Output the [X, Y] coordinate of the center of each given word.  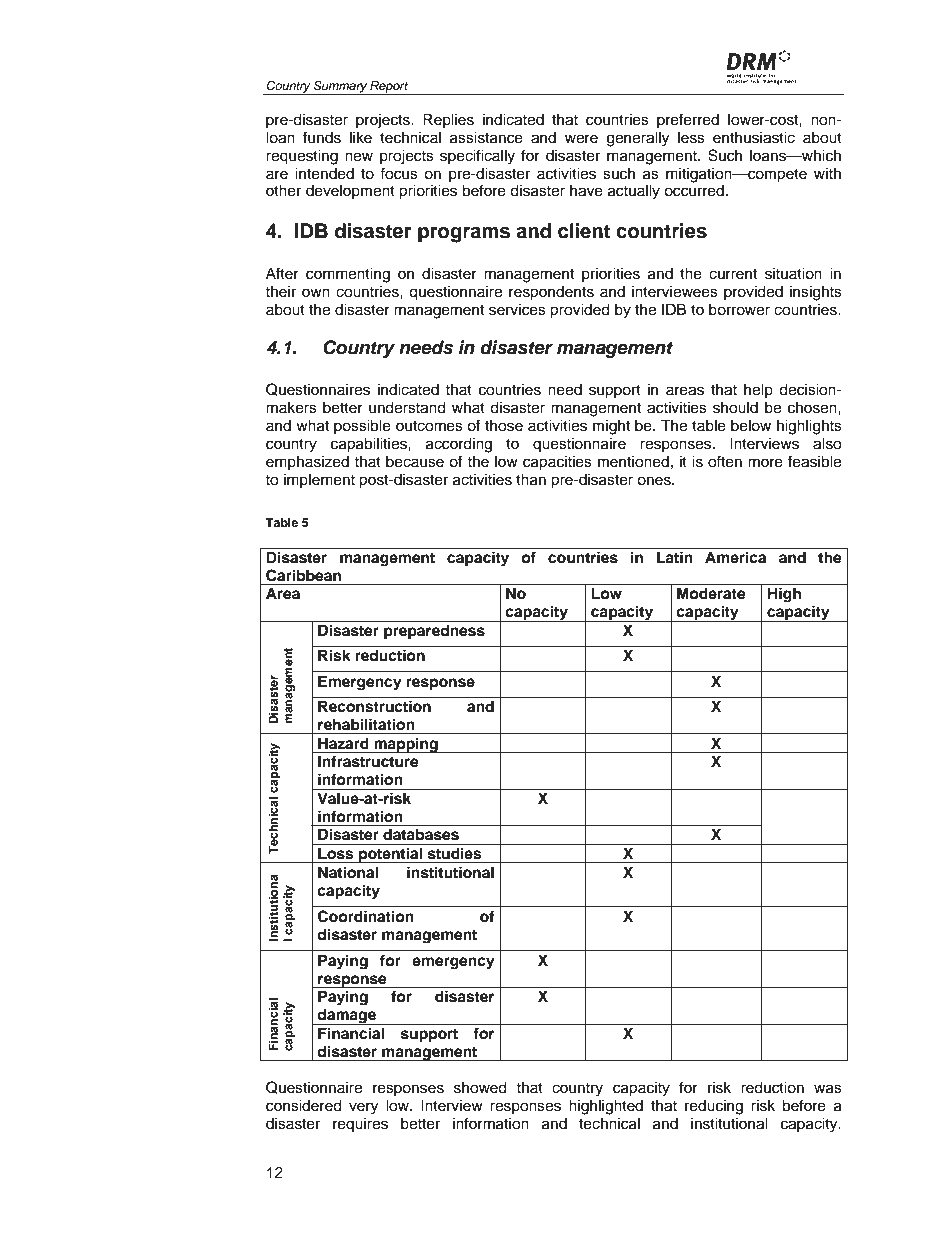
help [758, 390]
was [828, 1089]
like [361, 137]
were [581, 139]
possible [362, 427]
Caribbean [303, 575]
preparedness [434, 632]
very [363, 1108]
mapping [406, 745]
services [517, 309]
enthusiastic [754, 137]
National [348, 872]
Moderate [711, 593]
